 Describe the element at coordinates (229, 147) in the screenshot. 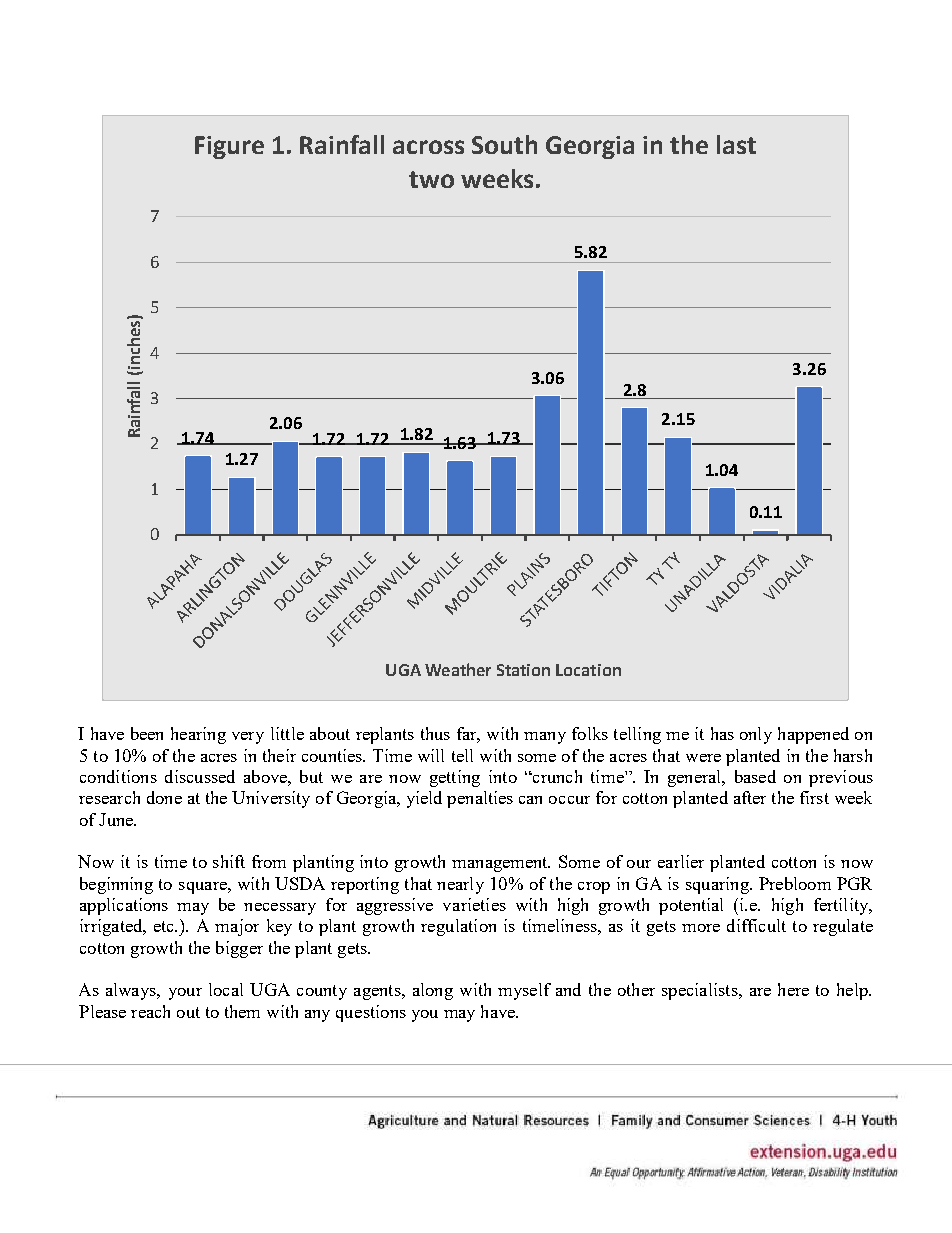

I see `Figure` at that location.
